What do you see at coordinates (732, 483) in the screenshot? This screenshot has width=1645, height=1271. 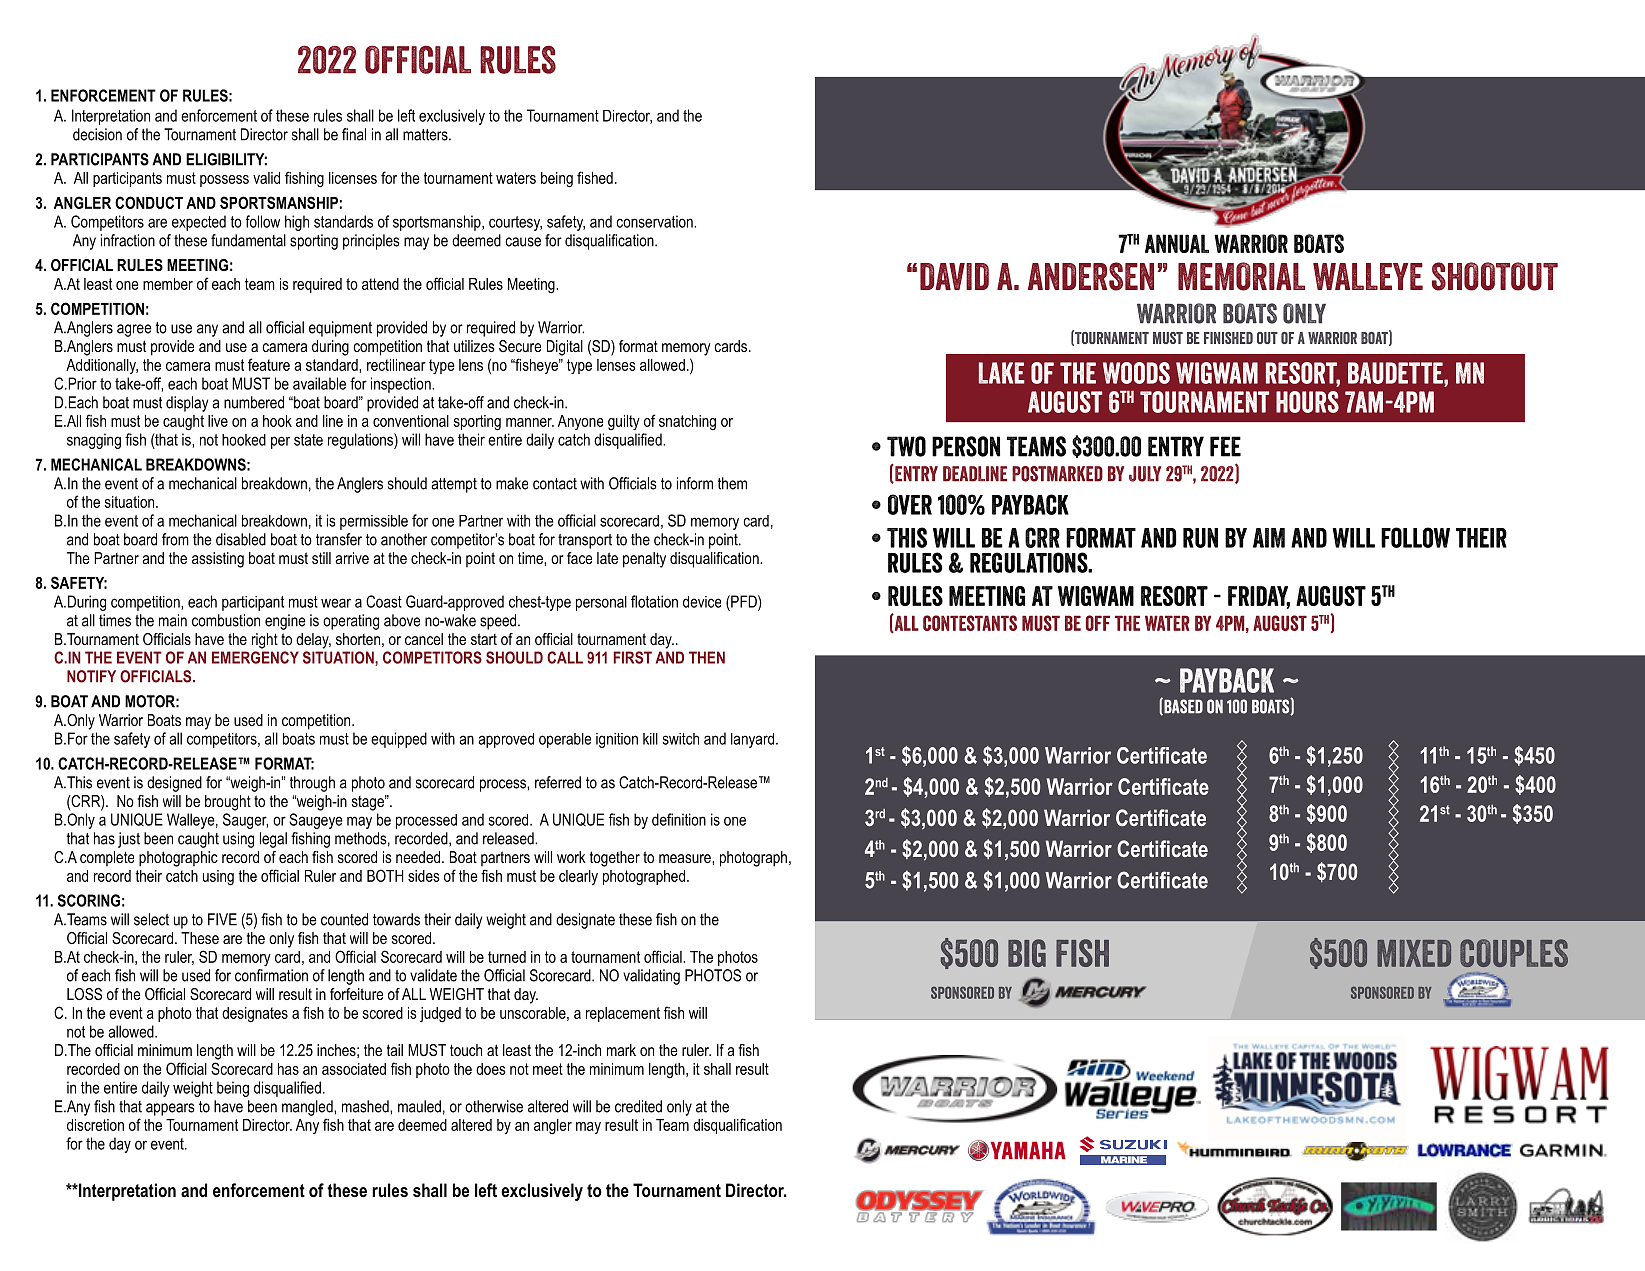 I see `them` at bounding box center [732, 483].
